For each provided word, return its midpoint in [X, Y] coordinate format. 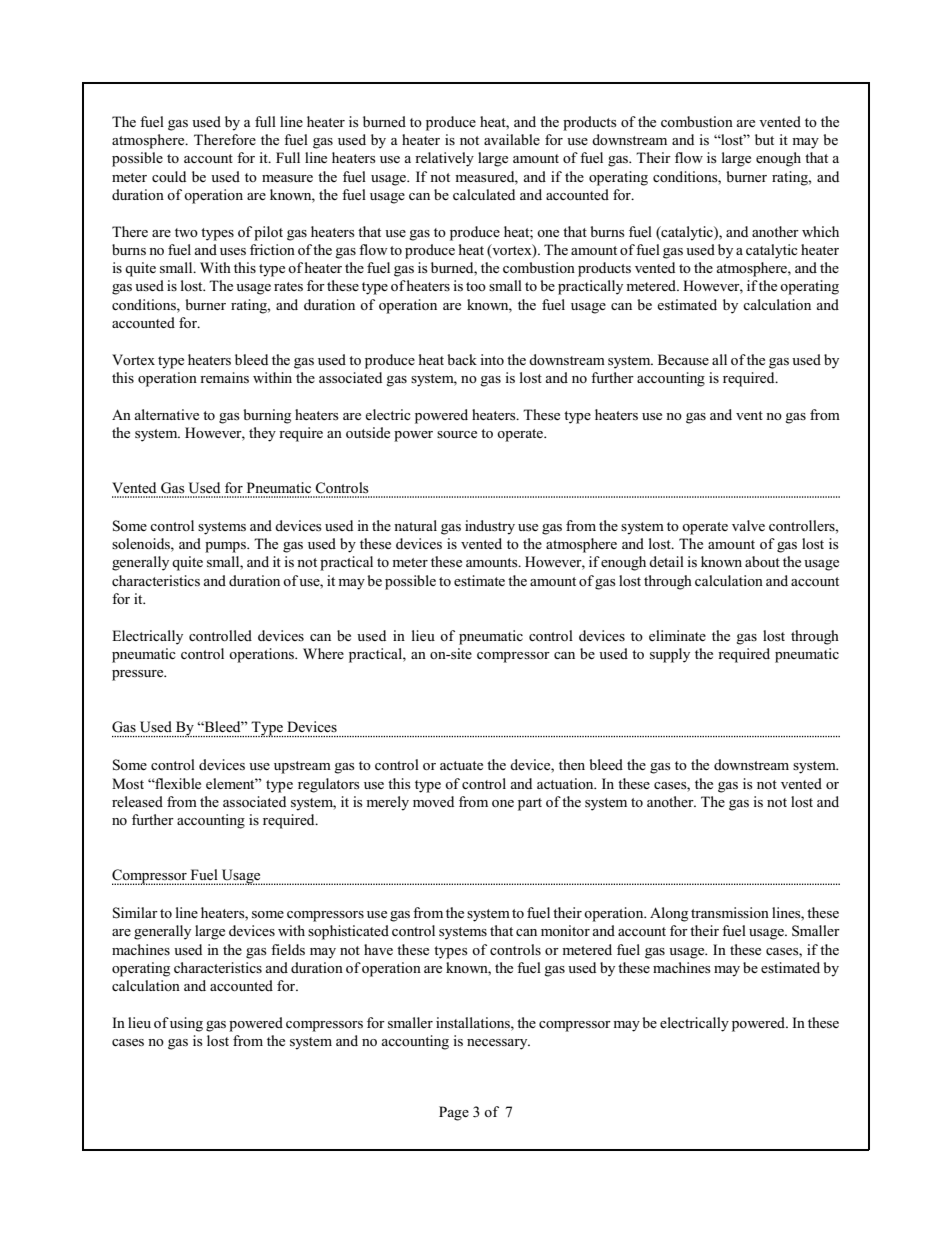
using [186, 1024]
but [764, 139]
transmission [730, 913]
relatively [444, 159]
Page [454, 1113]
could [169, 176]
